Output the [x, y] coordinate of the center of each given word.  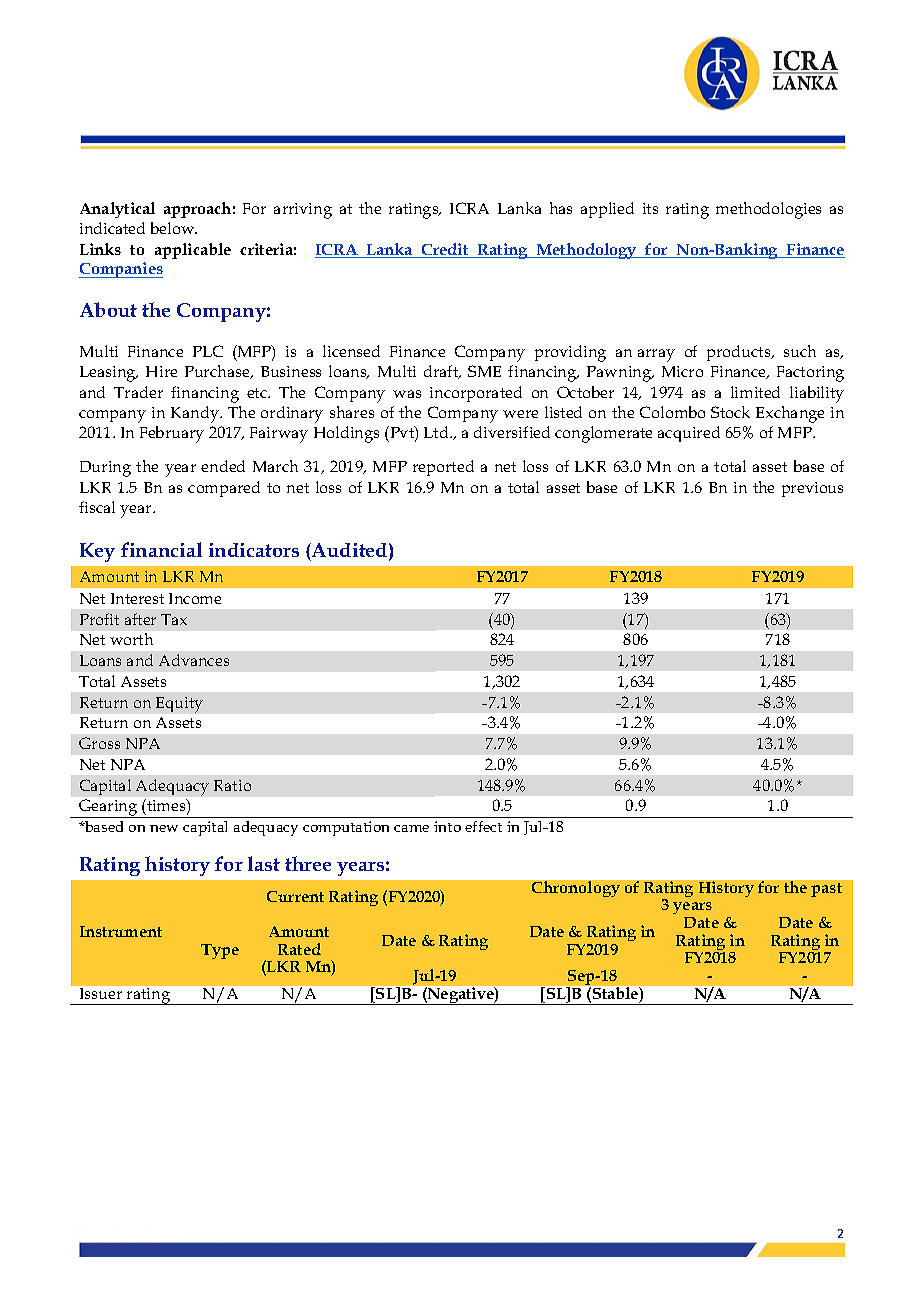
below [174, 228]
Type [220, 951]
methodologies [768, 210]
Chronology [576, 889]
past [826, 890]
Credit [445, 250]
